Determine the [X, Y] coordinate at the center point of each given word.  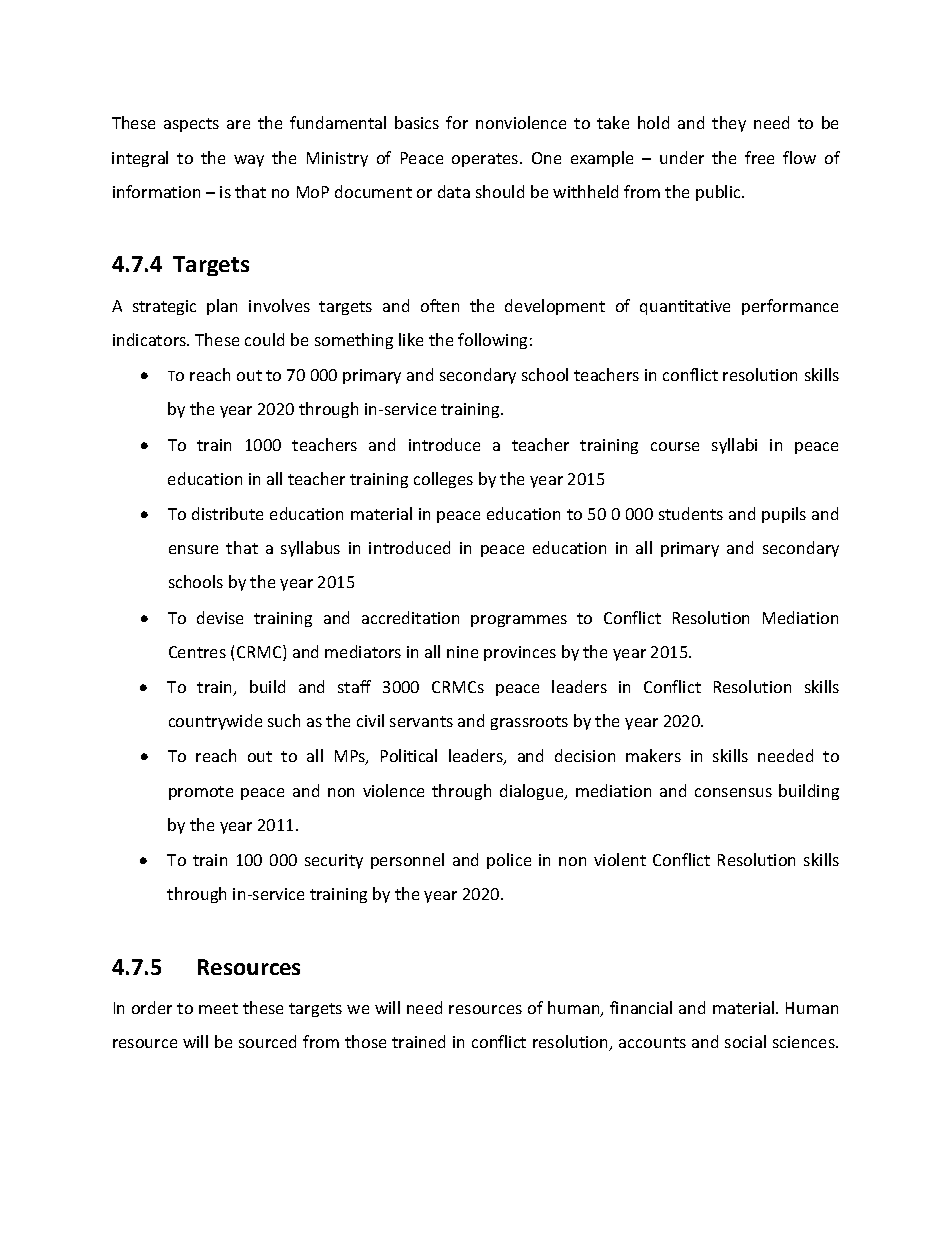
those [365, 1041]
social [745, 1041]
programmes [519, 621]
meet [218, 1008]
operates [486, 160]
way [249, 161]
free [759, 157]
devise [220, 617]
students [691, 513]
